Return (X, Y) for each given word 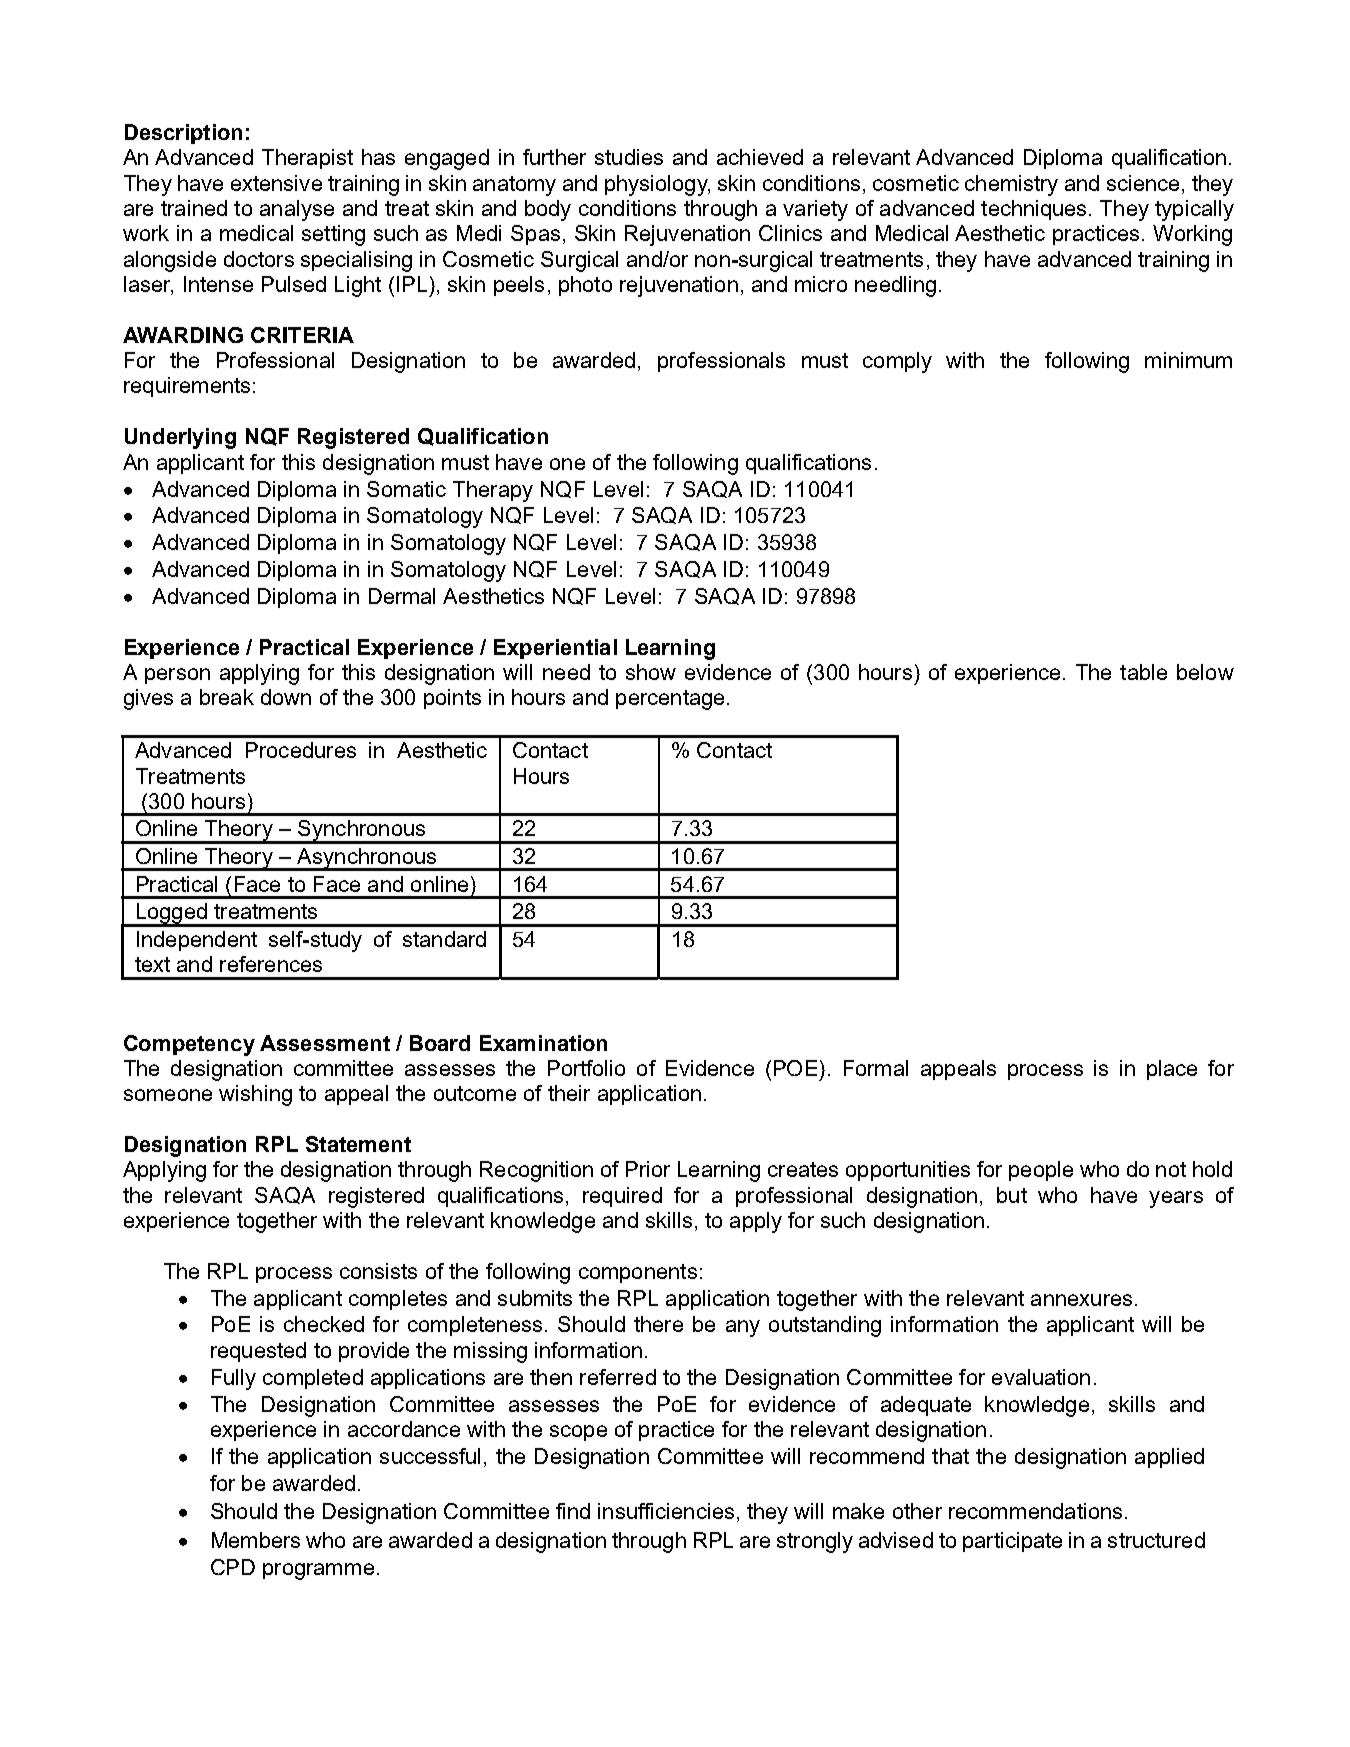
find (573, 1511)
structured (1156, 1540)
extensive (276, 183)
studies (629, 157)
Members (256, 1540)
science (1143, 183)
